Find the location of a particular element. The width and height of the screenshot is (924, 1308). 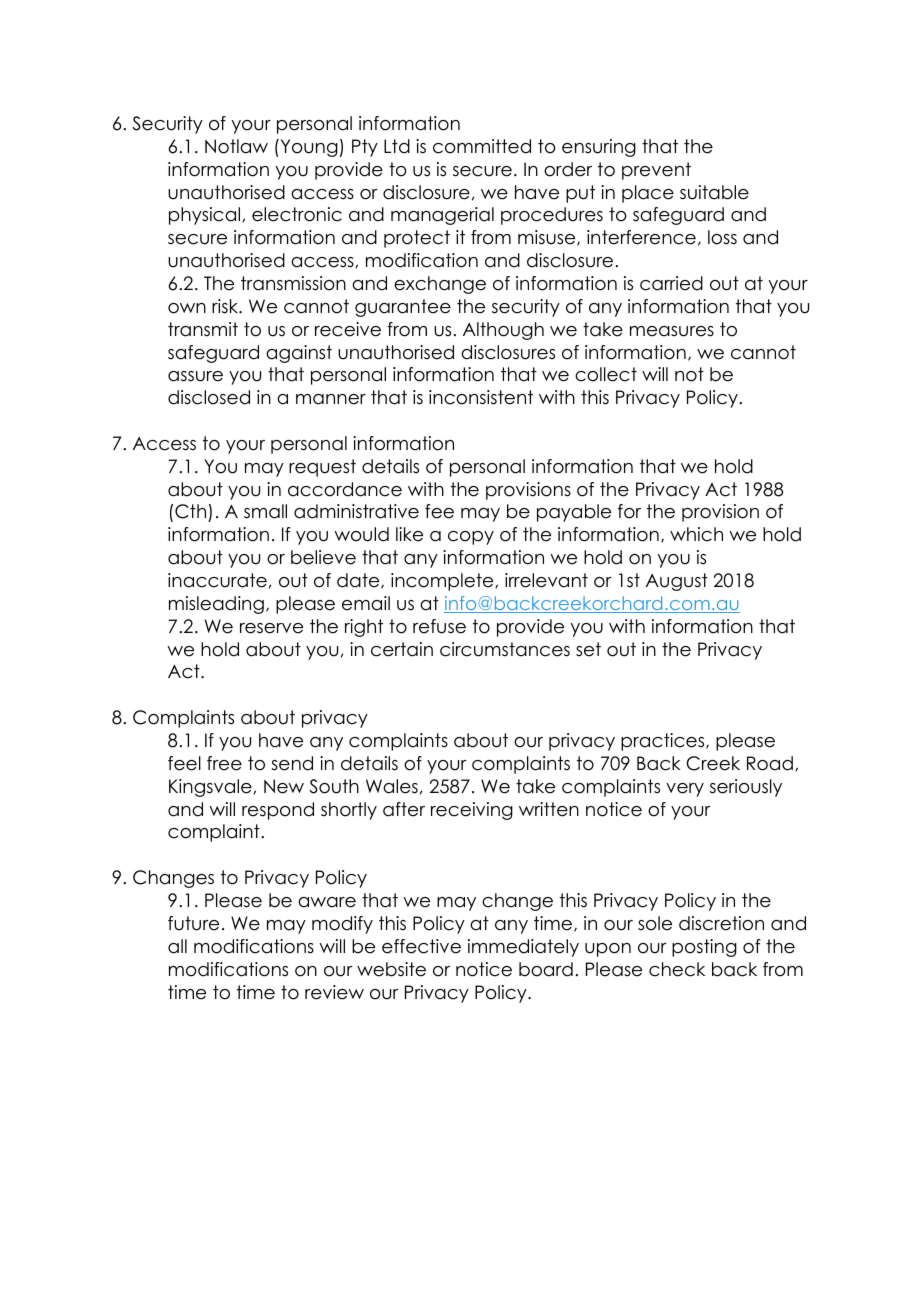

committed is located at coordinates (482, 146).
